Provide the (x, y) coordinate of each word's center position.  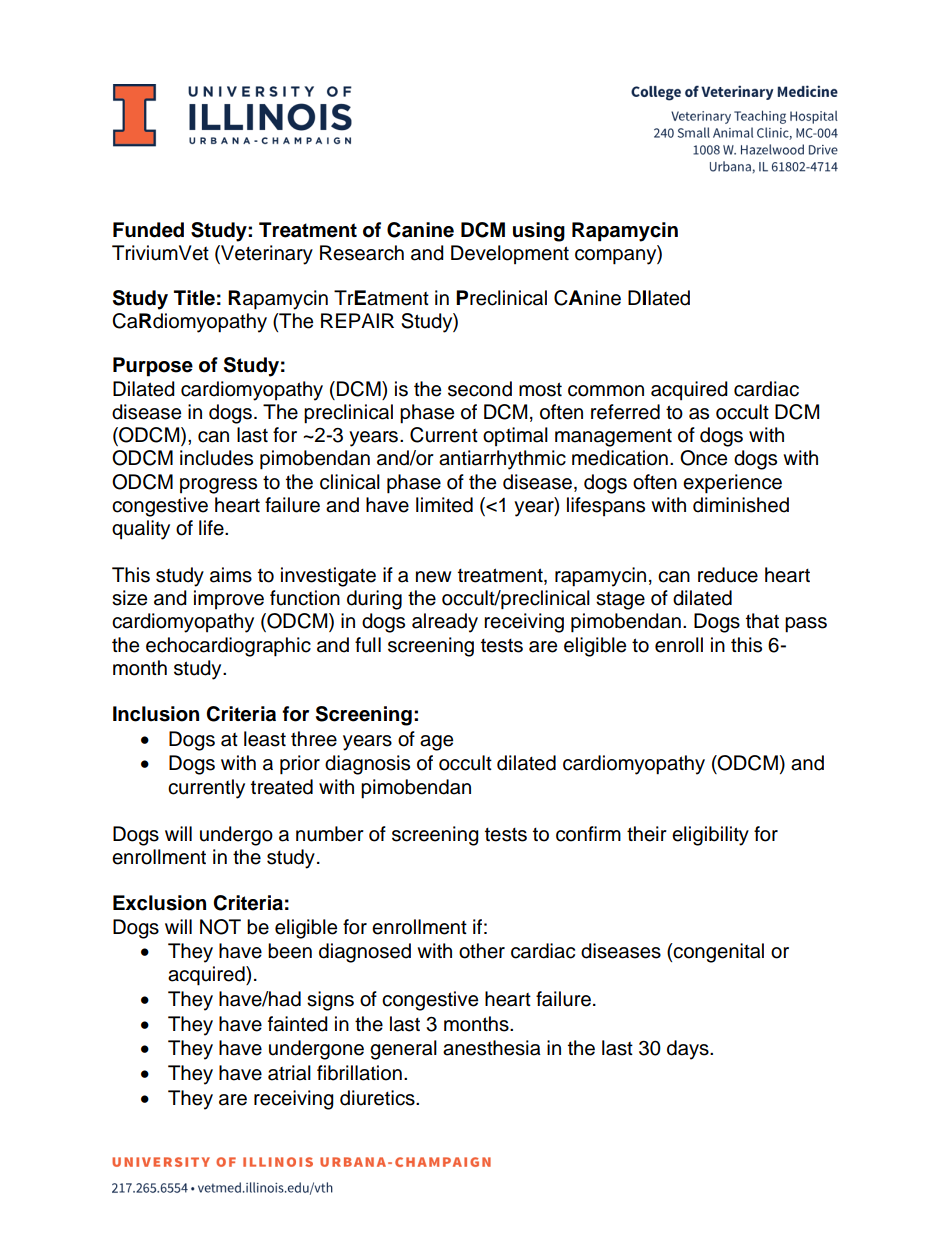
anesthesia (492, 1048)
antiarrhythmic (502, 460)
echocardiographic (228, 647)
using (539, 232)
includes (216, 458)
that (762, 621)
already (445, 623)
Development (510, 254)
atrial (289, 1073)
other (482, 951)
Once (703, 458)
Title (194, 298)
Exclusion (159, 903)
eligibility (710, 836)
